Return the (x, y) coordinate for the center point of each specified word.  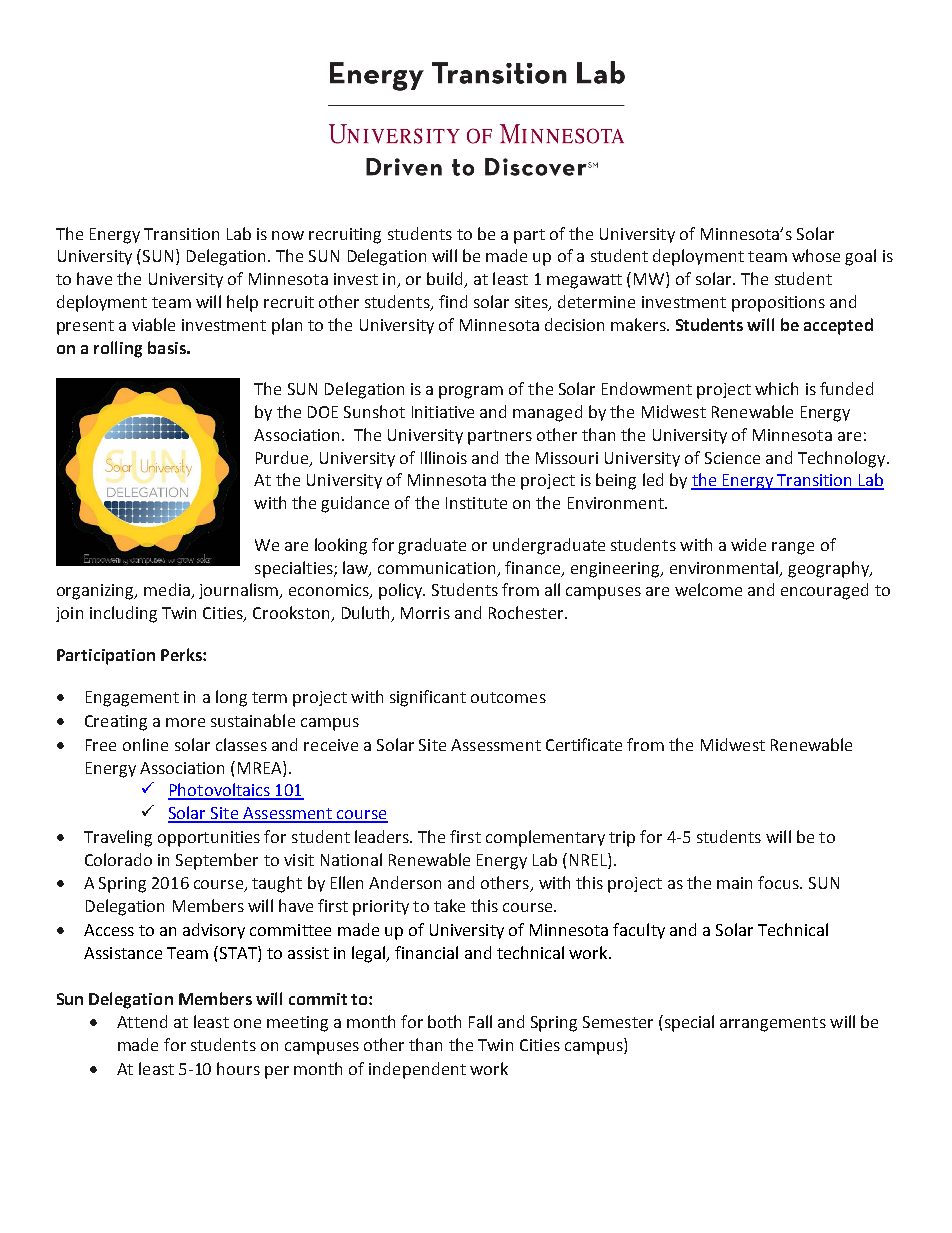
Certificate (584, 744)
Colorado (118, 859)
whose (816, 255)
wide (748, 544)
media (168, 591)
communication (436, 568)
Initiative (443, 412)
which (776, 388)
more (185, 722)
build (446, 280)
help (242, 303)
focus (779, 882)
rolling (118, 349)
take (449, 905)
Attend (142, 1021)
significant (428, 698)
